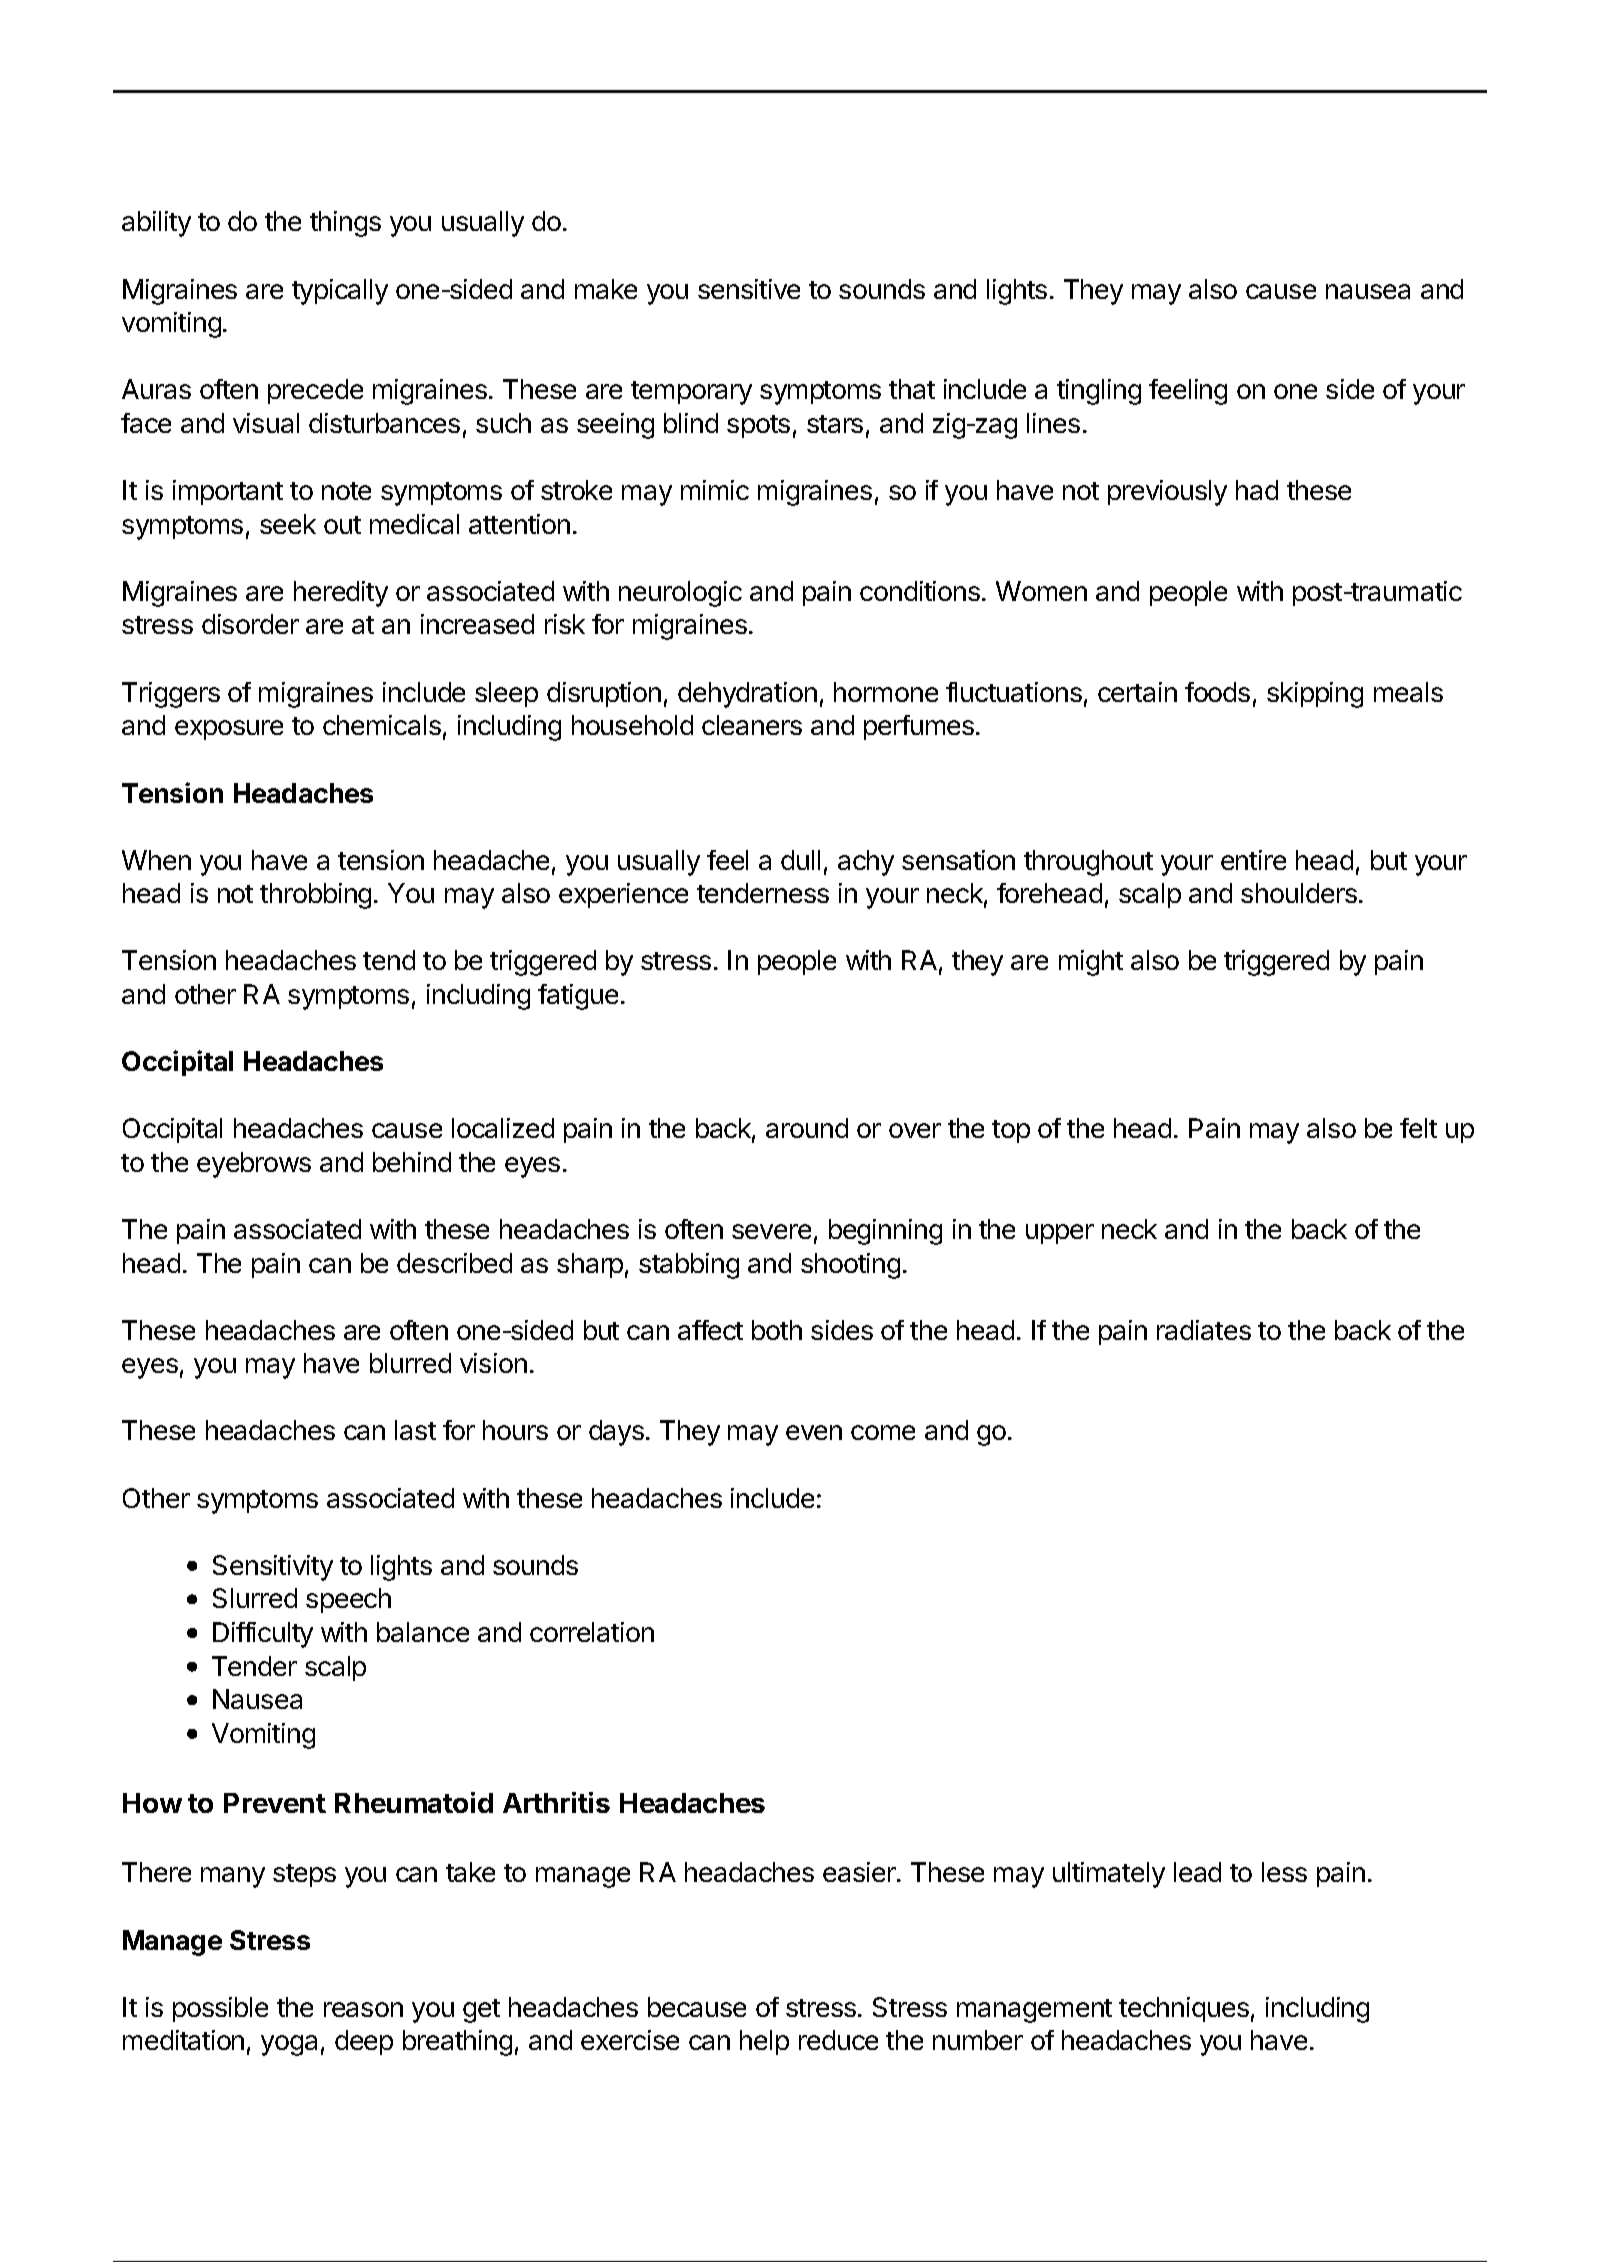 Image resolution: width=1600 pixels, height=2262 pixels. Describe the element at coordinates (340, 292) in the image. I see `typically` at that location.
